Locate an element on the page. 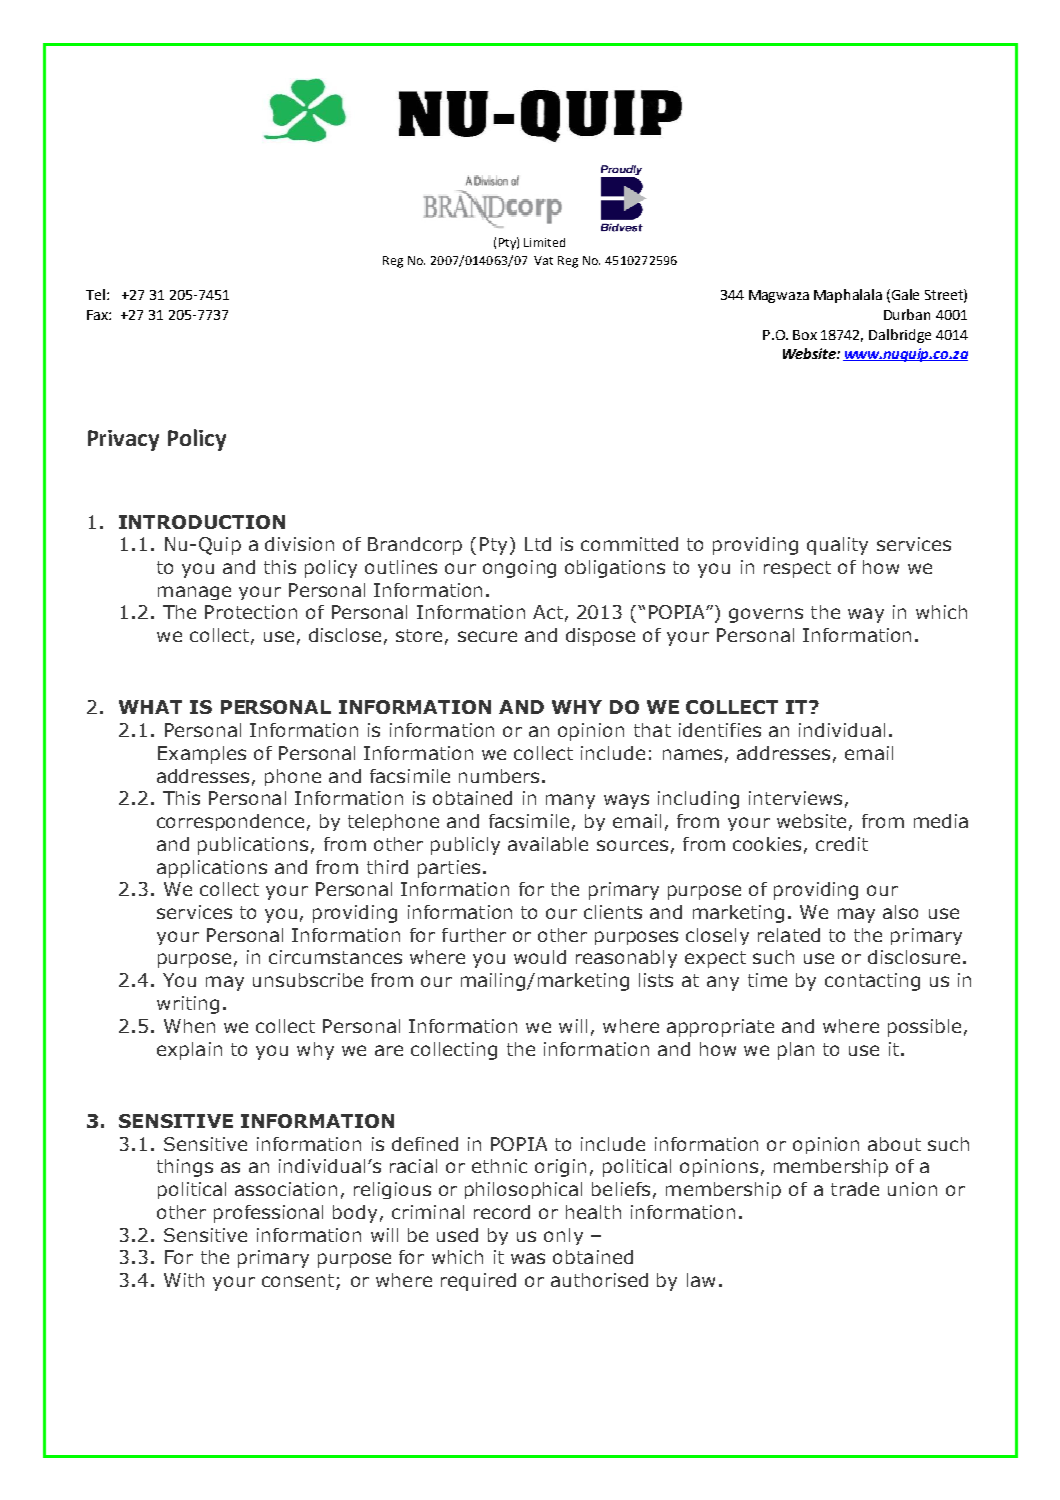 This image has width=1060, height=1500. Durban is located at coordinates (907, 314).
